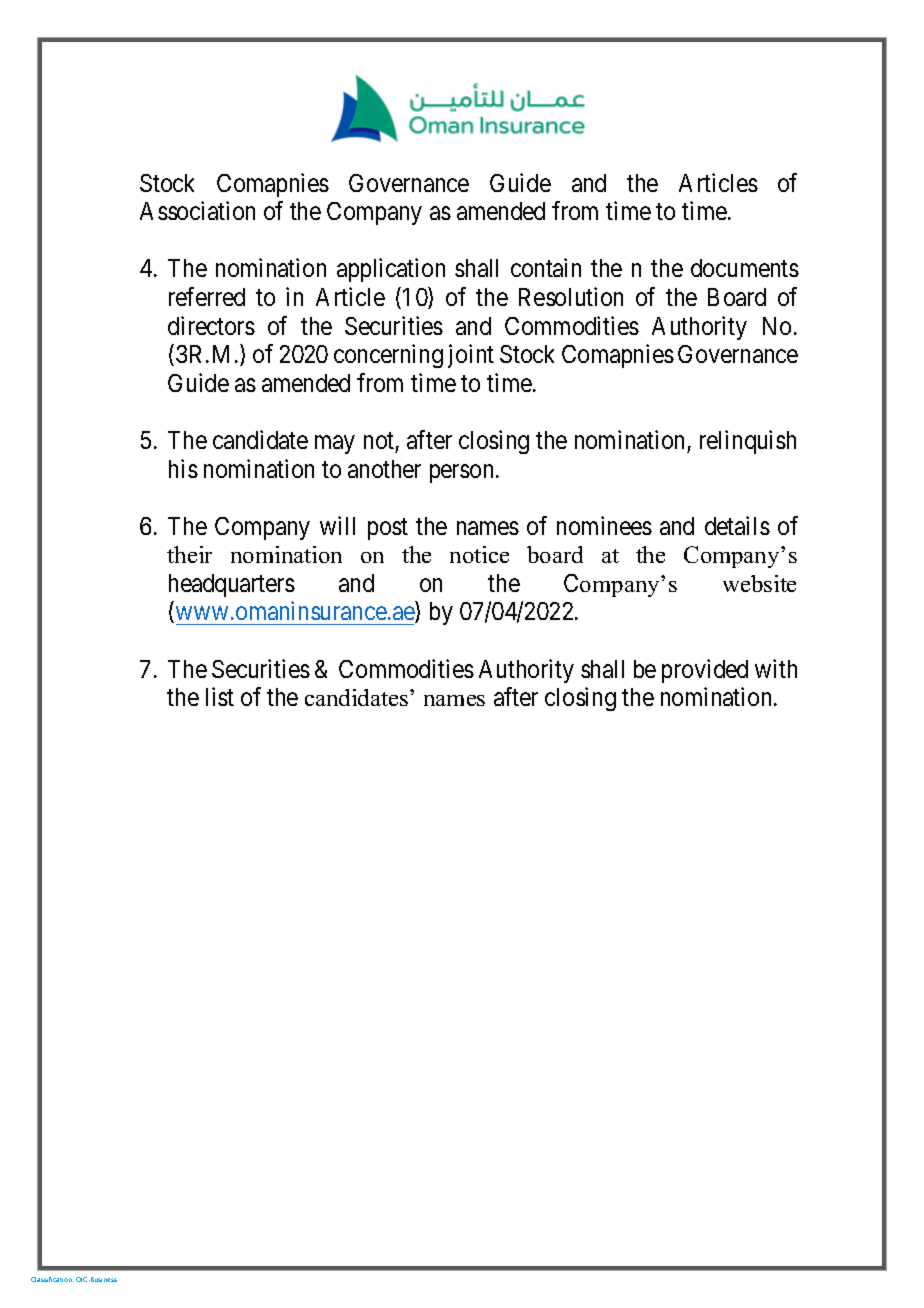 The image size is (924, 1308). Describe the element at coordinates (705, 671) in the document. I see `provided` at that location.
